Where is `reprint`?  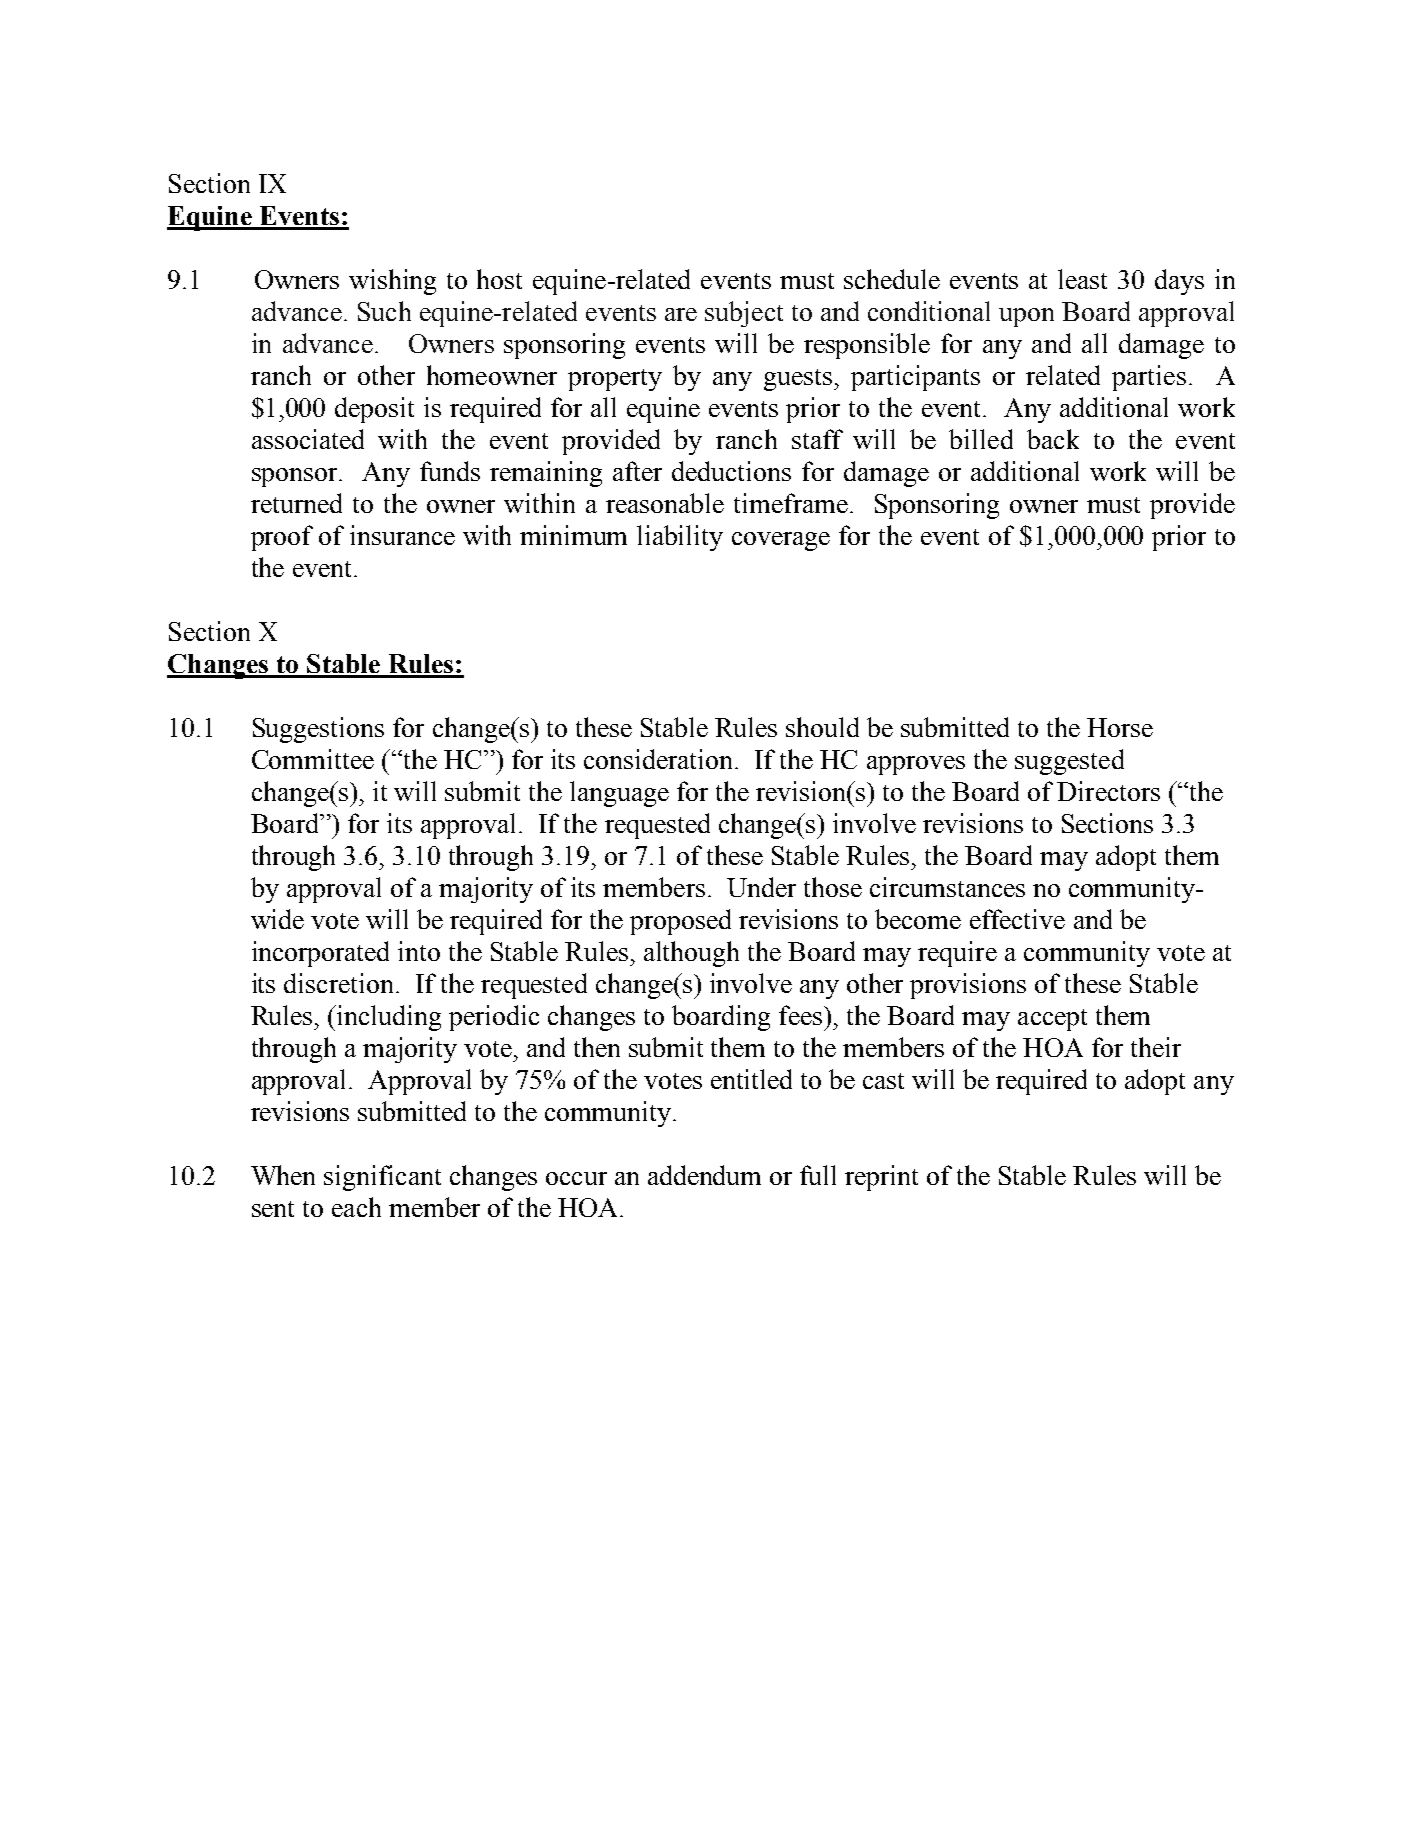
reprint is located at coordinates (881, 1178).
